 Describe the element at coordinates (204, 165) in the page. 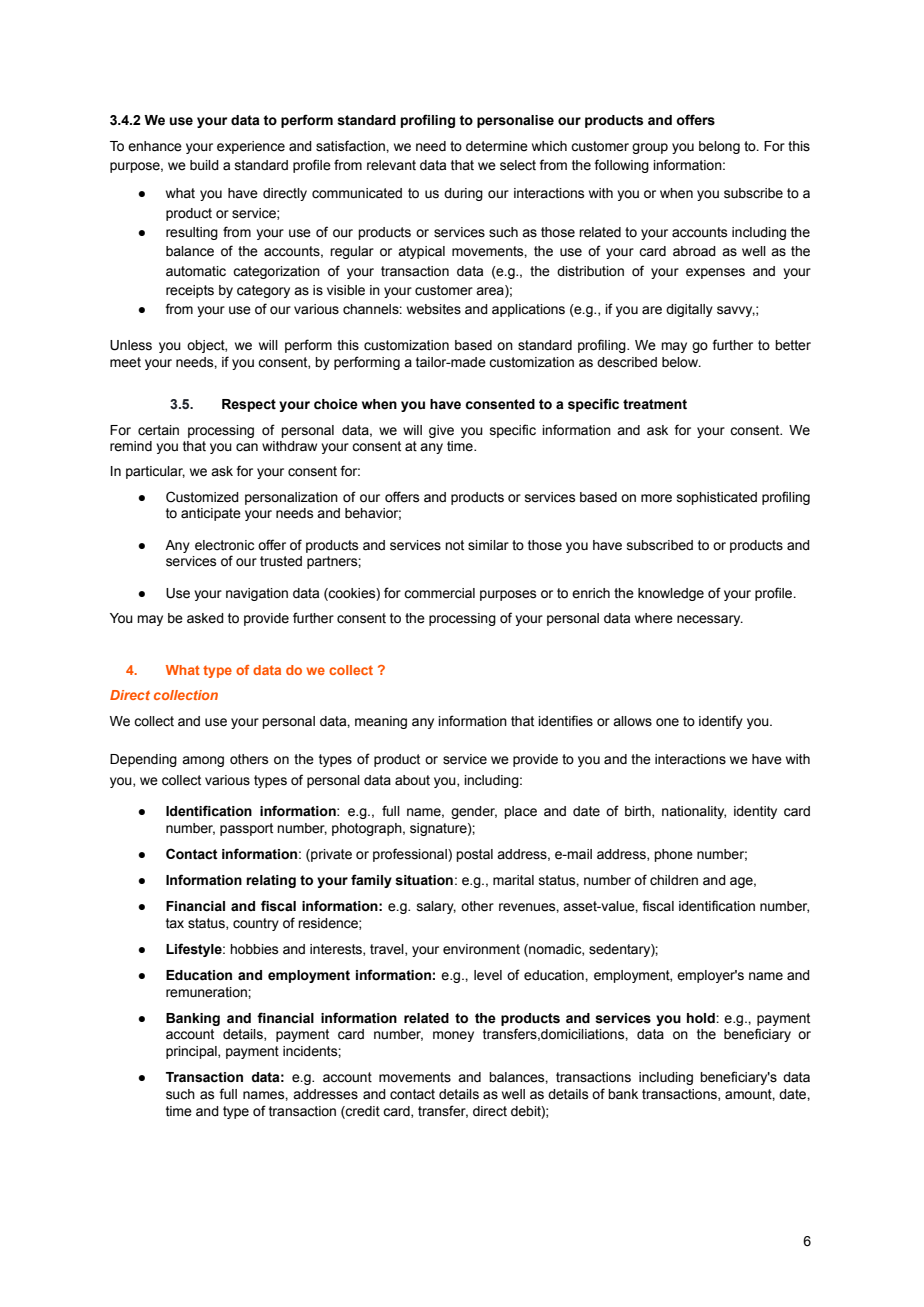

I see `build` at that location.
